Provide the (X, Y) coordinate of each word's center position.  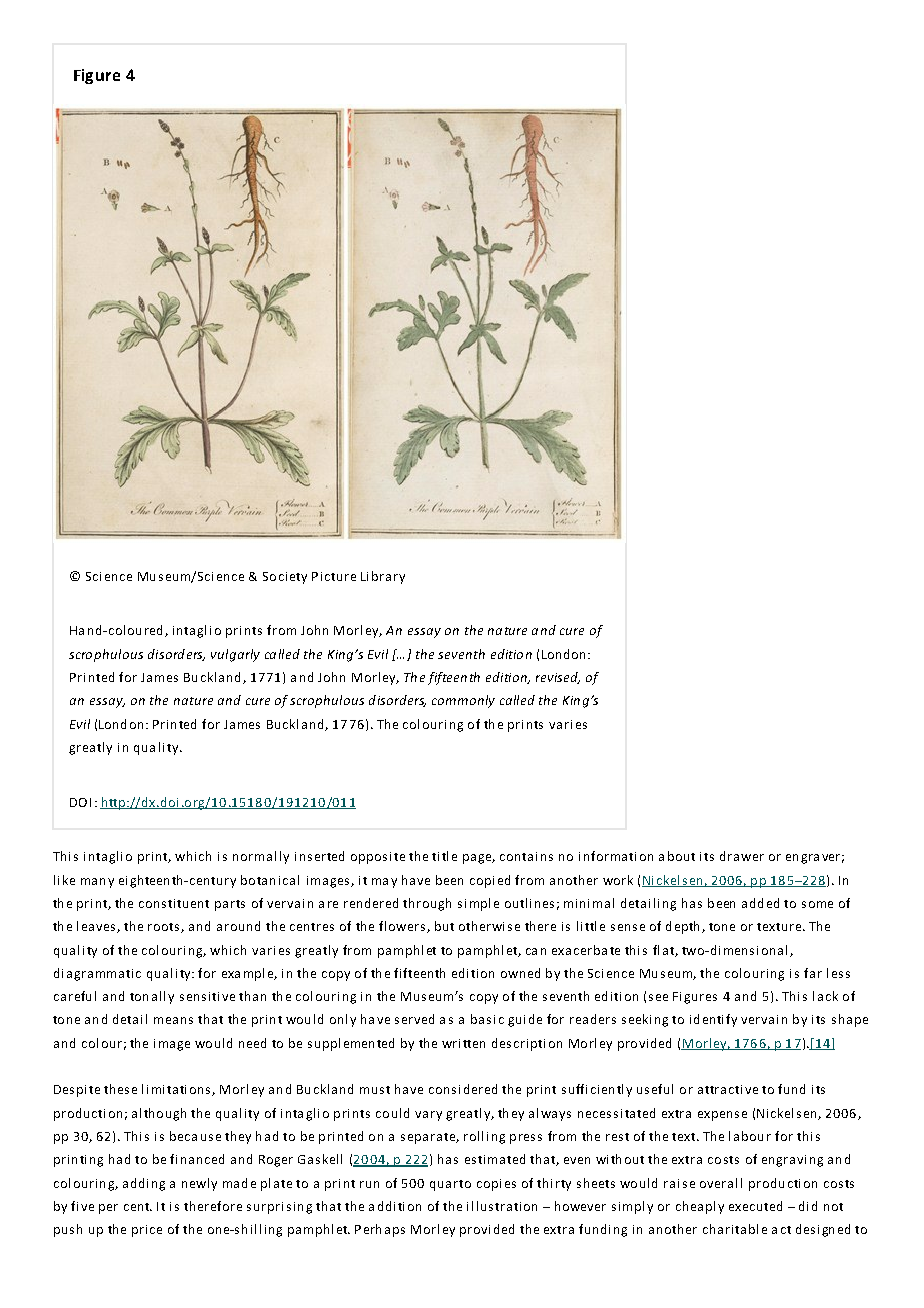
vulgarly (235, 655)
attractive (728, 1089)
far (813, 973)
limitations (177, 1090)
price (147, 1231)
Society (285, 578)
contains (526, 856)
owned (520, 973)
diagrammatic (97, 974)
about (677, 856)
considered (463, 1089)
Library (383, 577)
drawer (742, 856)
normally (261, 857)
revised (558, 678)
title (444, 856)
